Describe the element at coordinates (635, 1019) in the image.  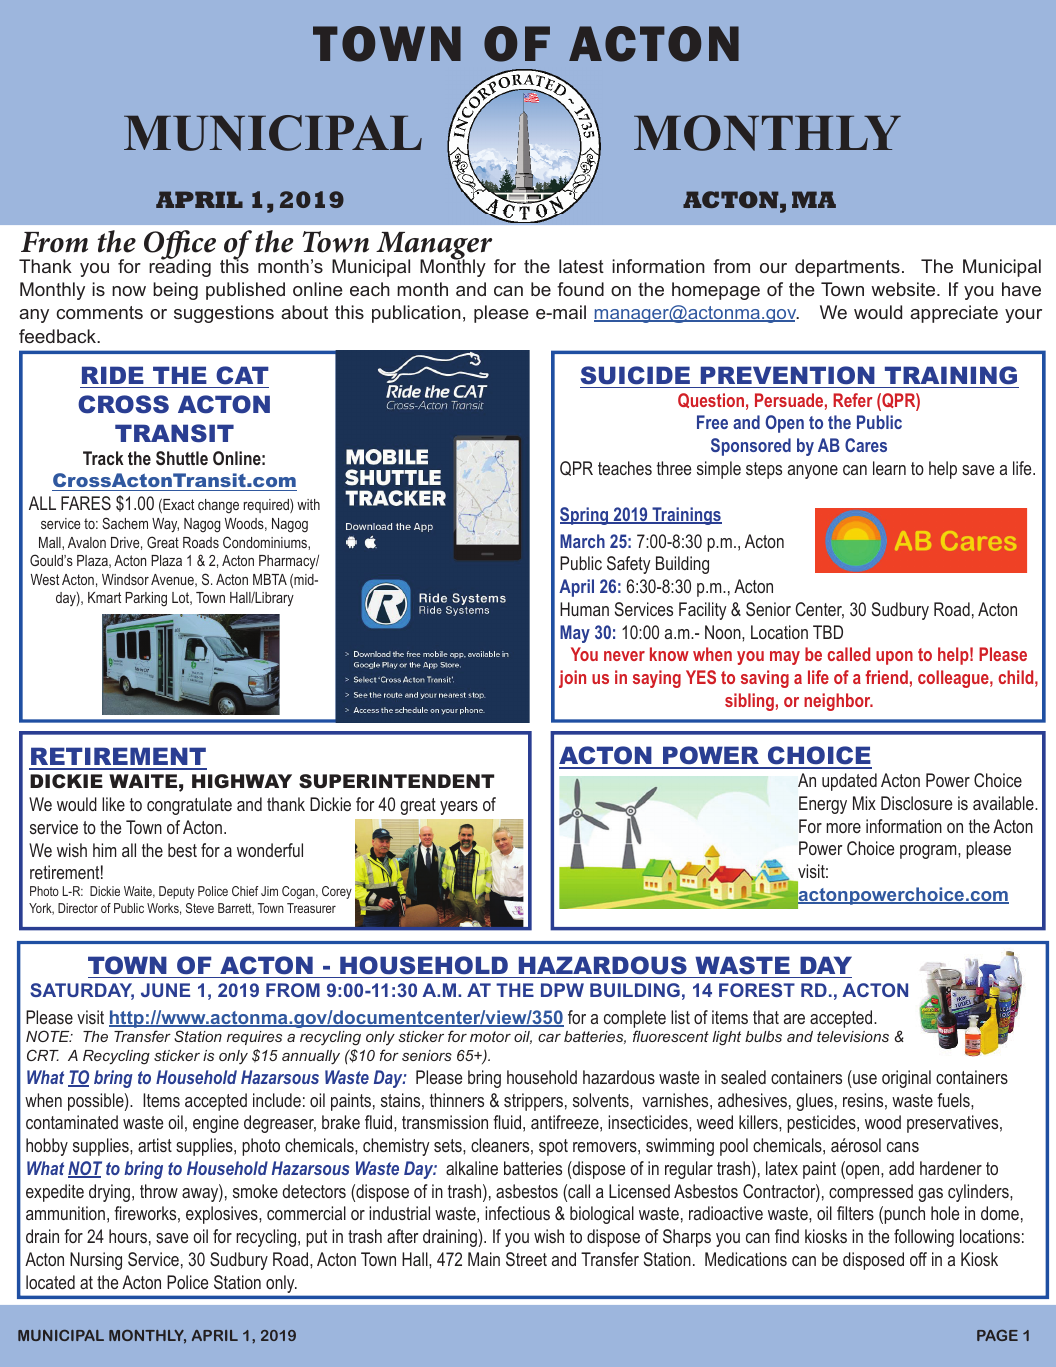
I see `complete` at that location.
